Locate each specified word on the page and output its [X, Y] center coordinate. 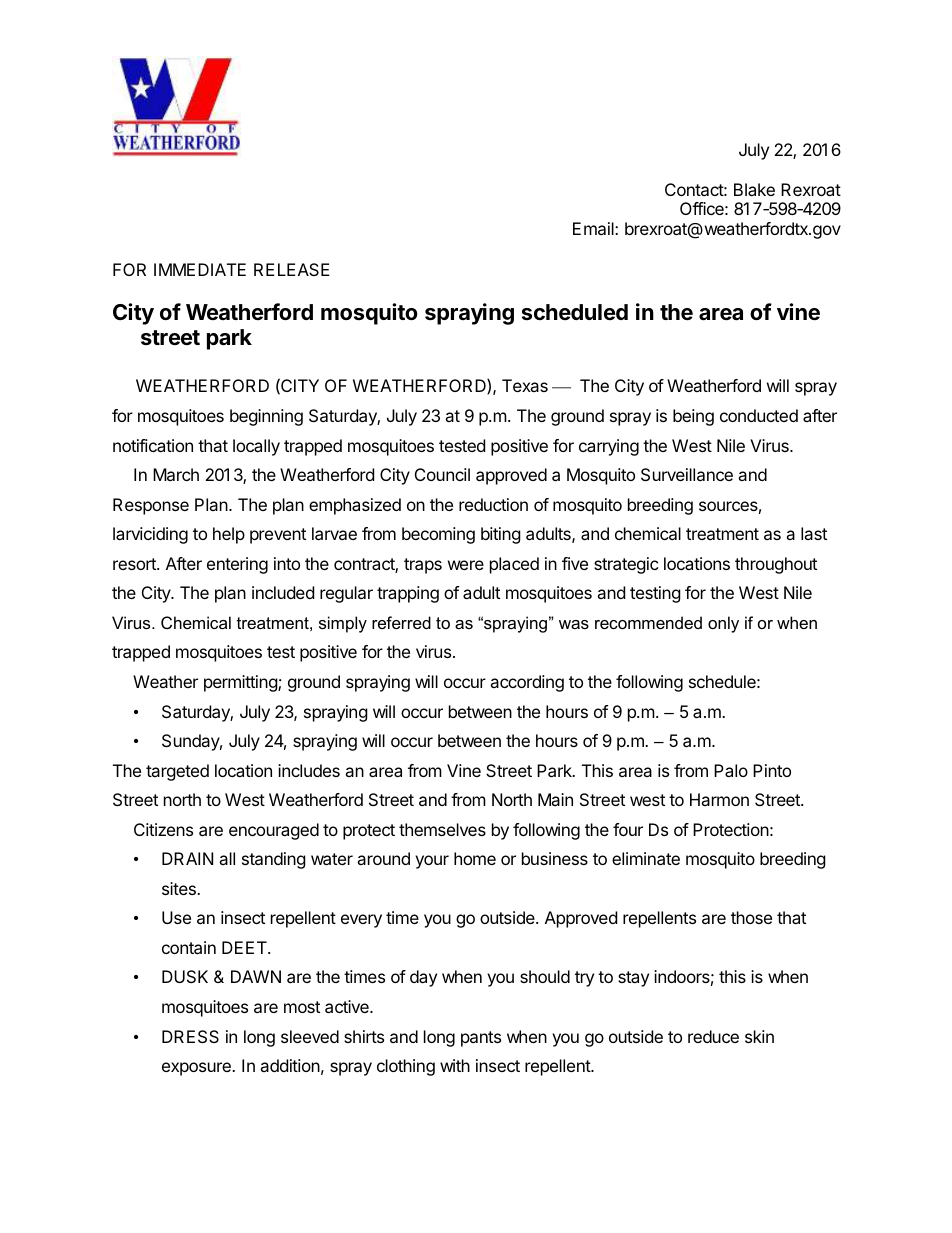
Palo [731, 770]
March [176, 474]
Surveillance [687, 474]
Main [555, 799]
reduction [493, 504]
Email [594, 228]
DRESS [190, 1036]
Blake [754, 189]
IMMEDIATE [200, 269]
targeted [177, 772]
